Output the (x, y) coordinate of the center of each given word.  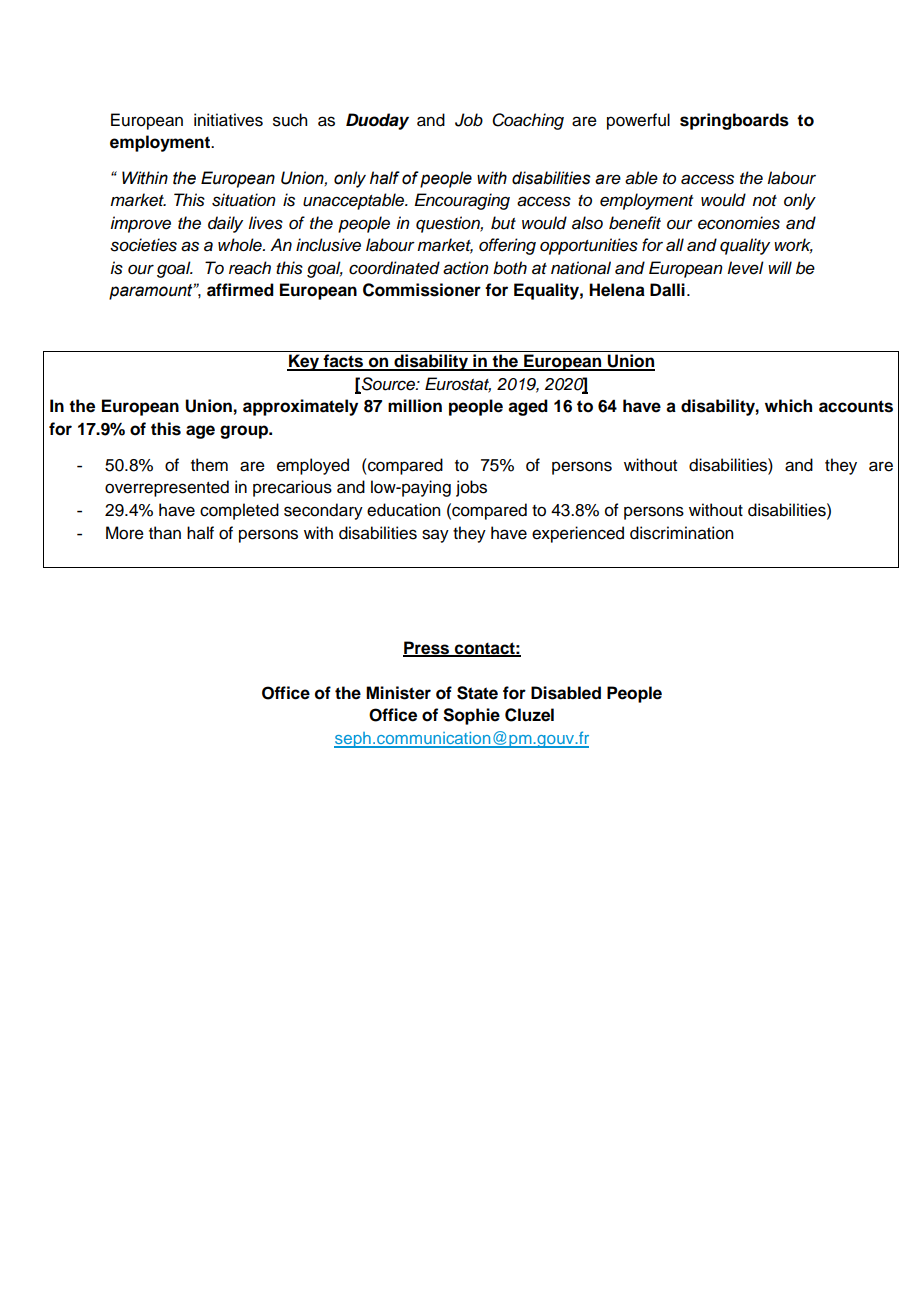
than (165, 533)
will (780, 267)
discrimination (681, 533)
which (788, 406)
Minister (398, 693)
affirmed (240, 290)
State (477, 693)
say (435, 536)
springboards (734, 121)
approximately (300, 407)
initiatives (228, 120)
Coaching (528, 121)
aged (528, 407)
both (510, 268)
